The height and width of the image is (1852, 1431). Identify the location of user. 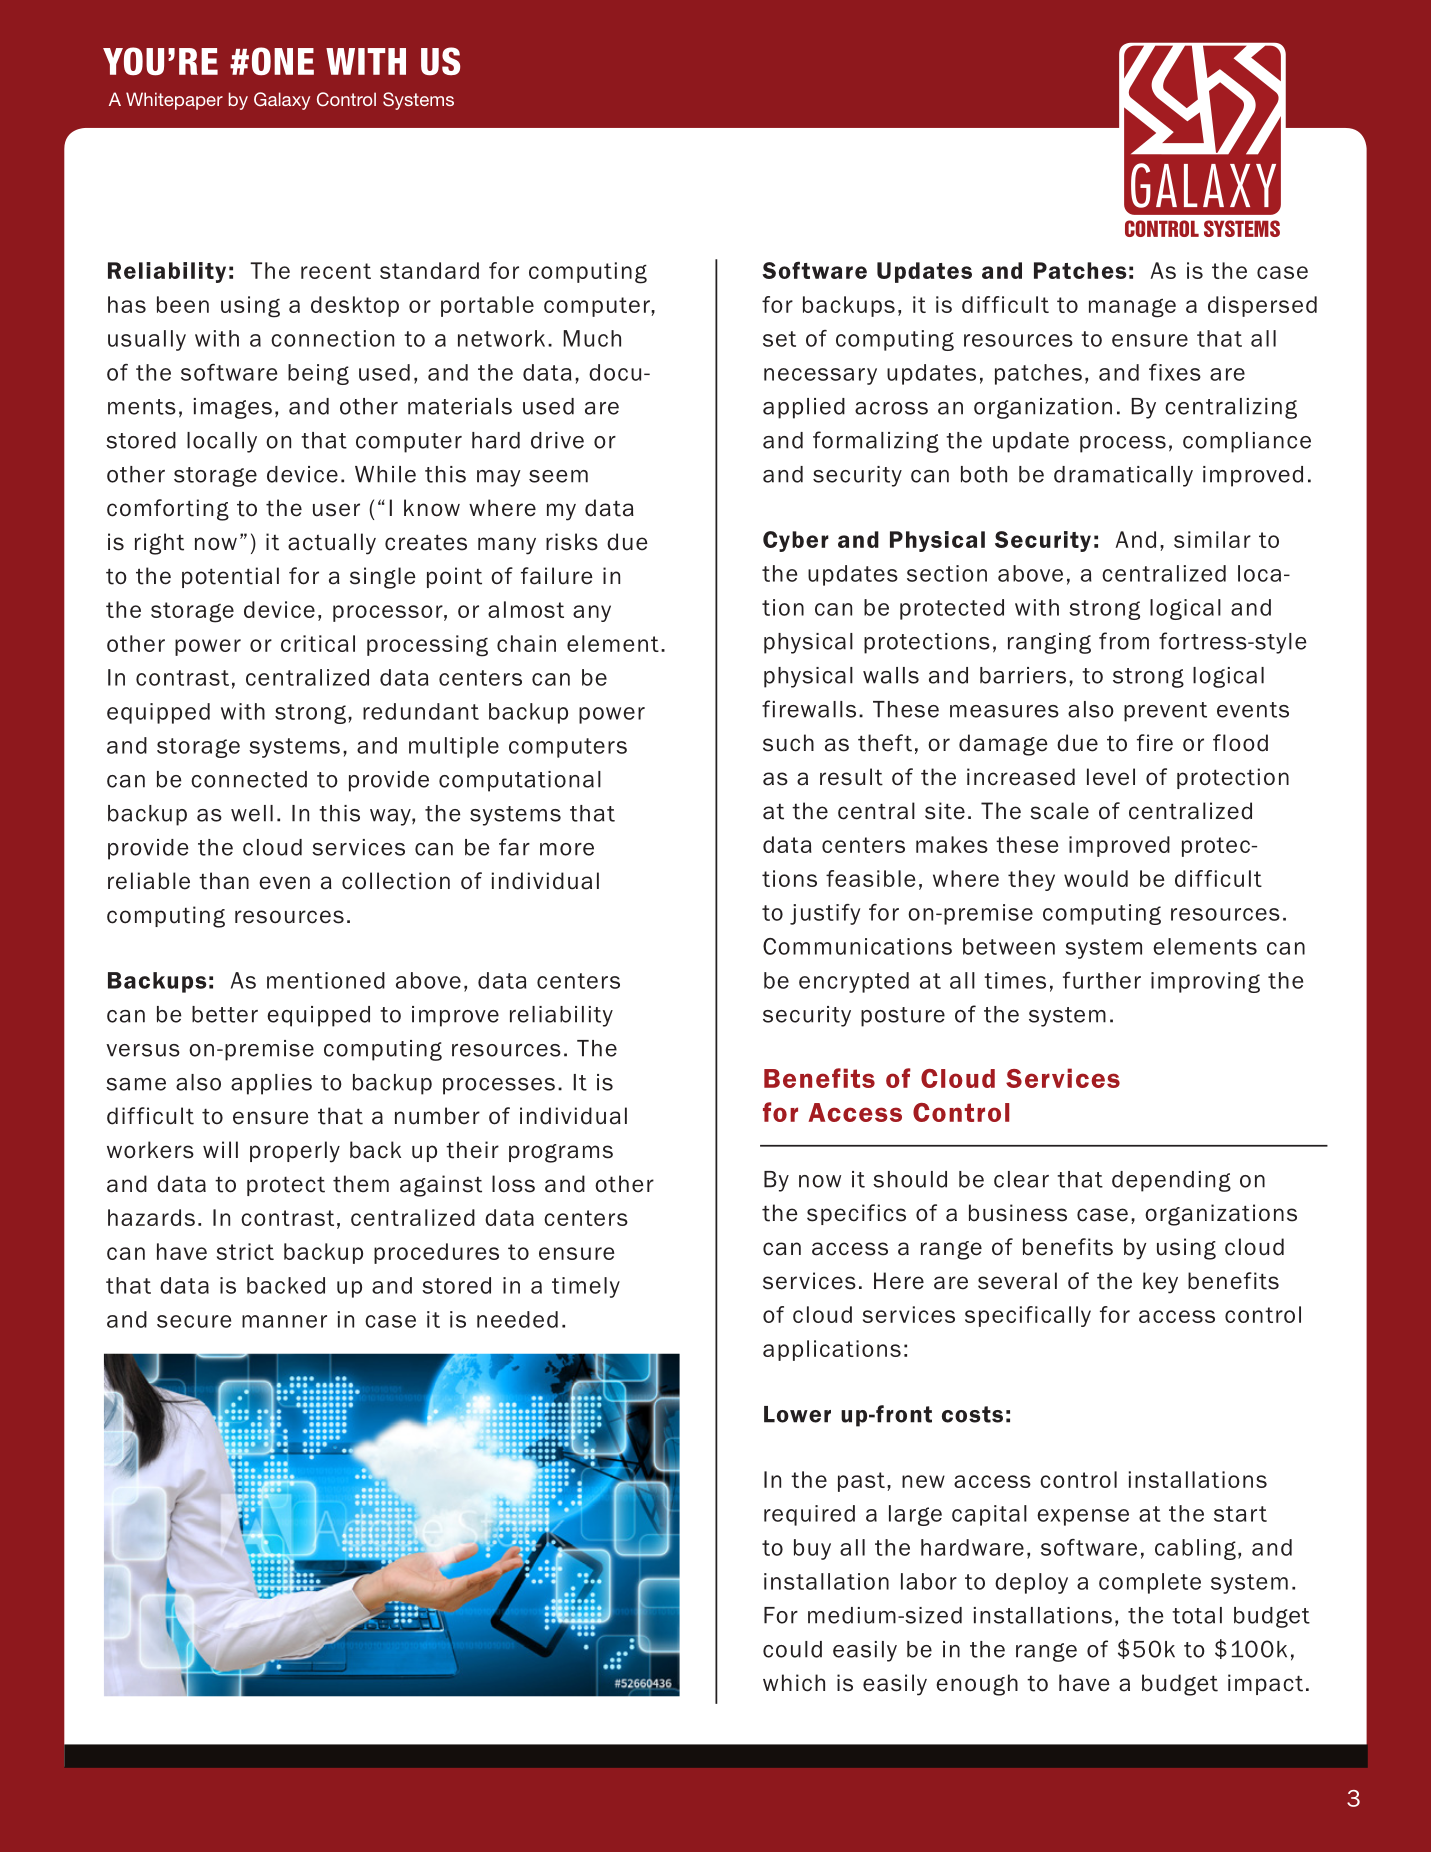
(336, 510).
